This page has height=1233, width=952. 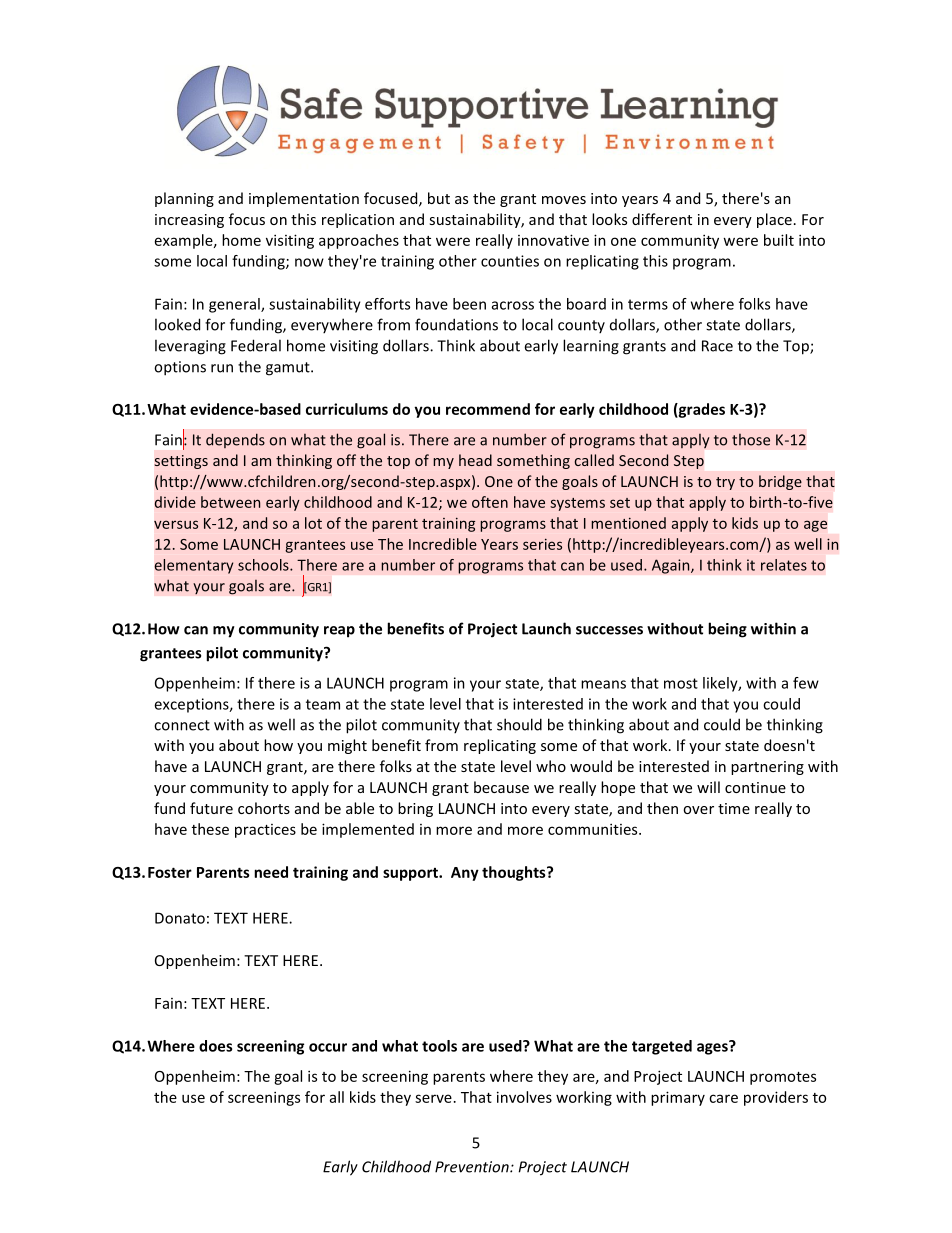 I want to click on time, so click(x=734, y=808).
